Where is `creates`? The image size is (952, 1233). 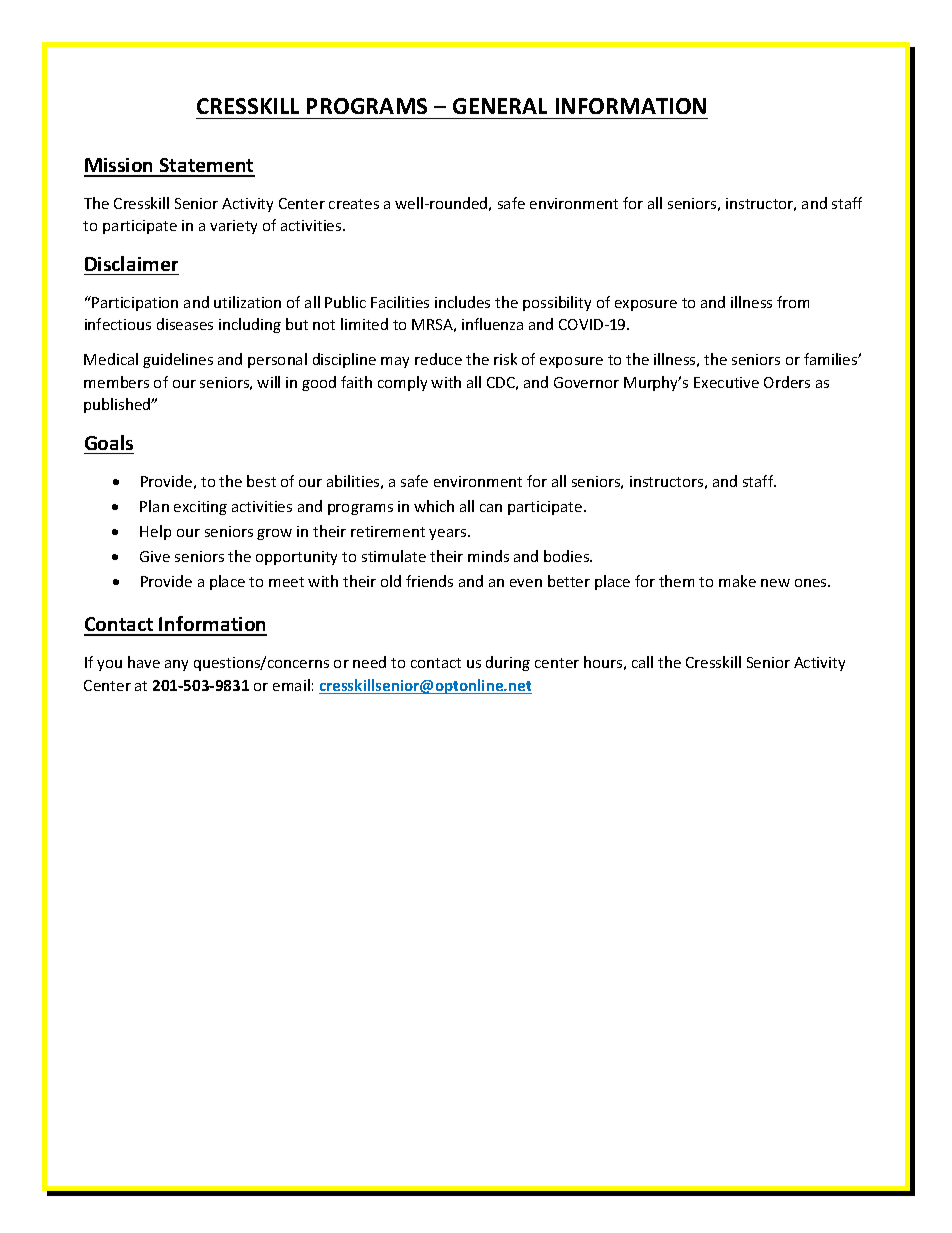 creates is located at coordinates (354, 204).
